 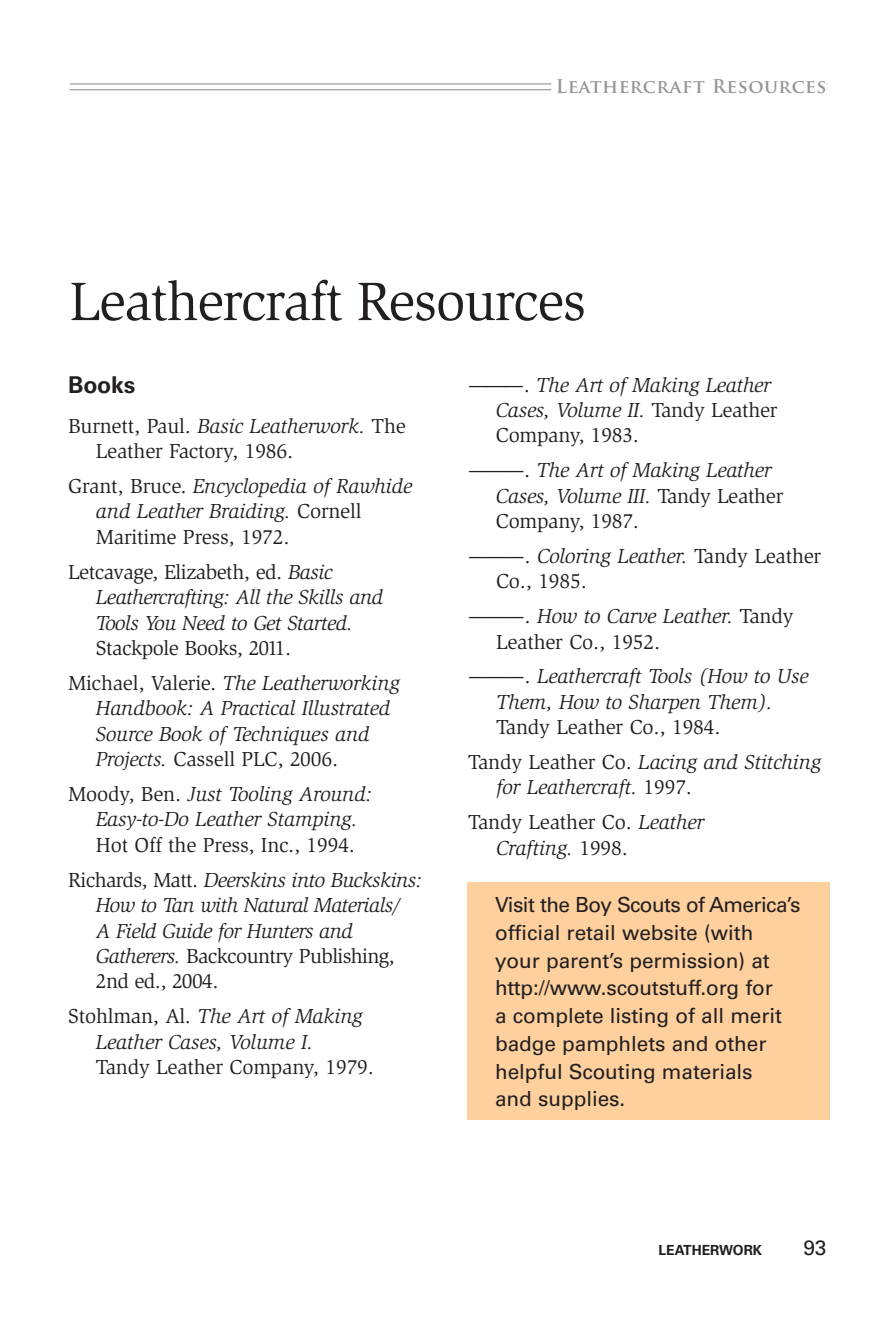 I want to click on Boy, so click(x=594, y=906).
